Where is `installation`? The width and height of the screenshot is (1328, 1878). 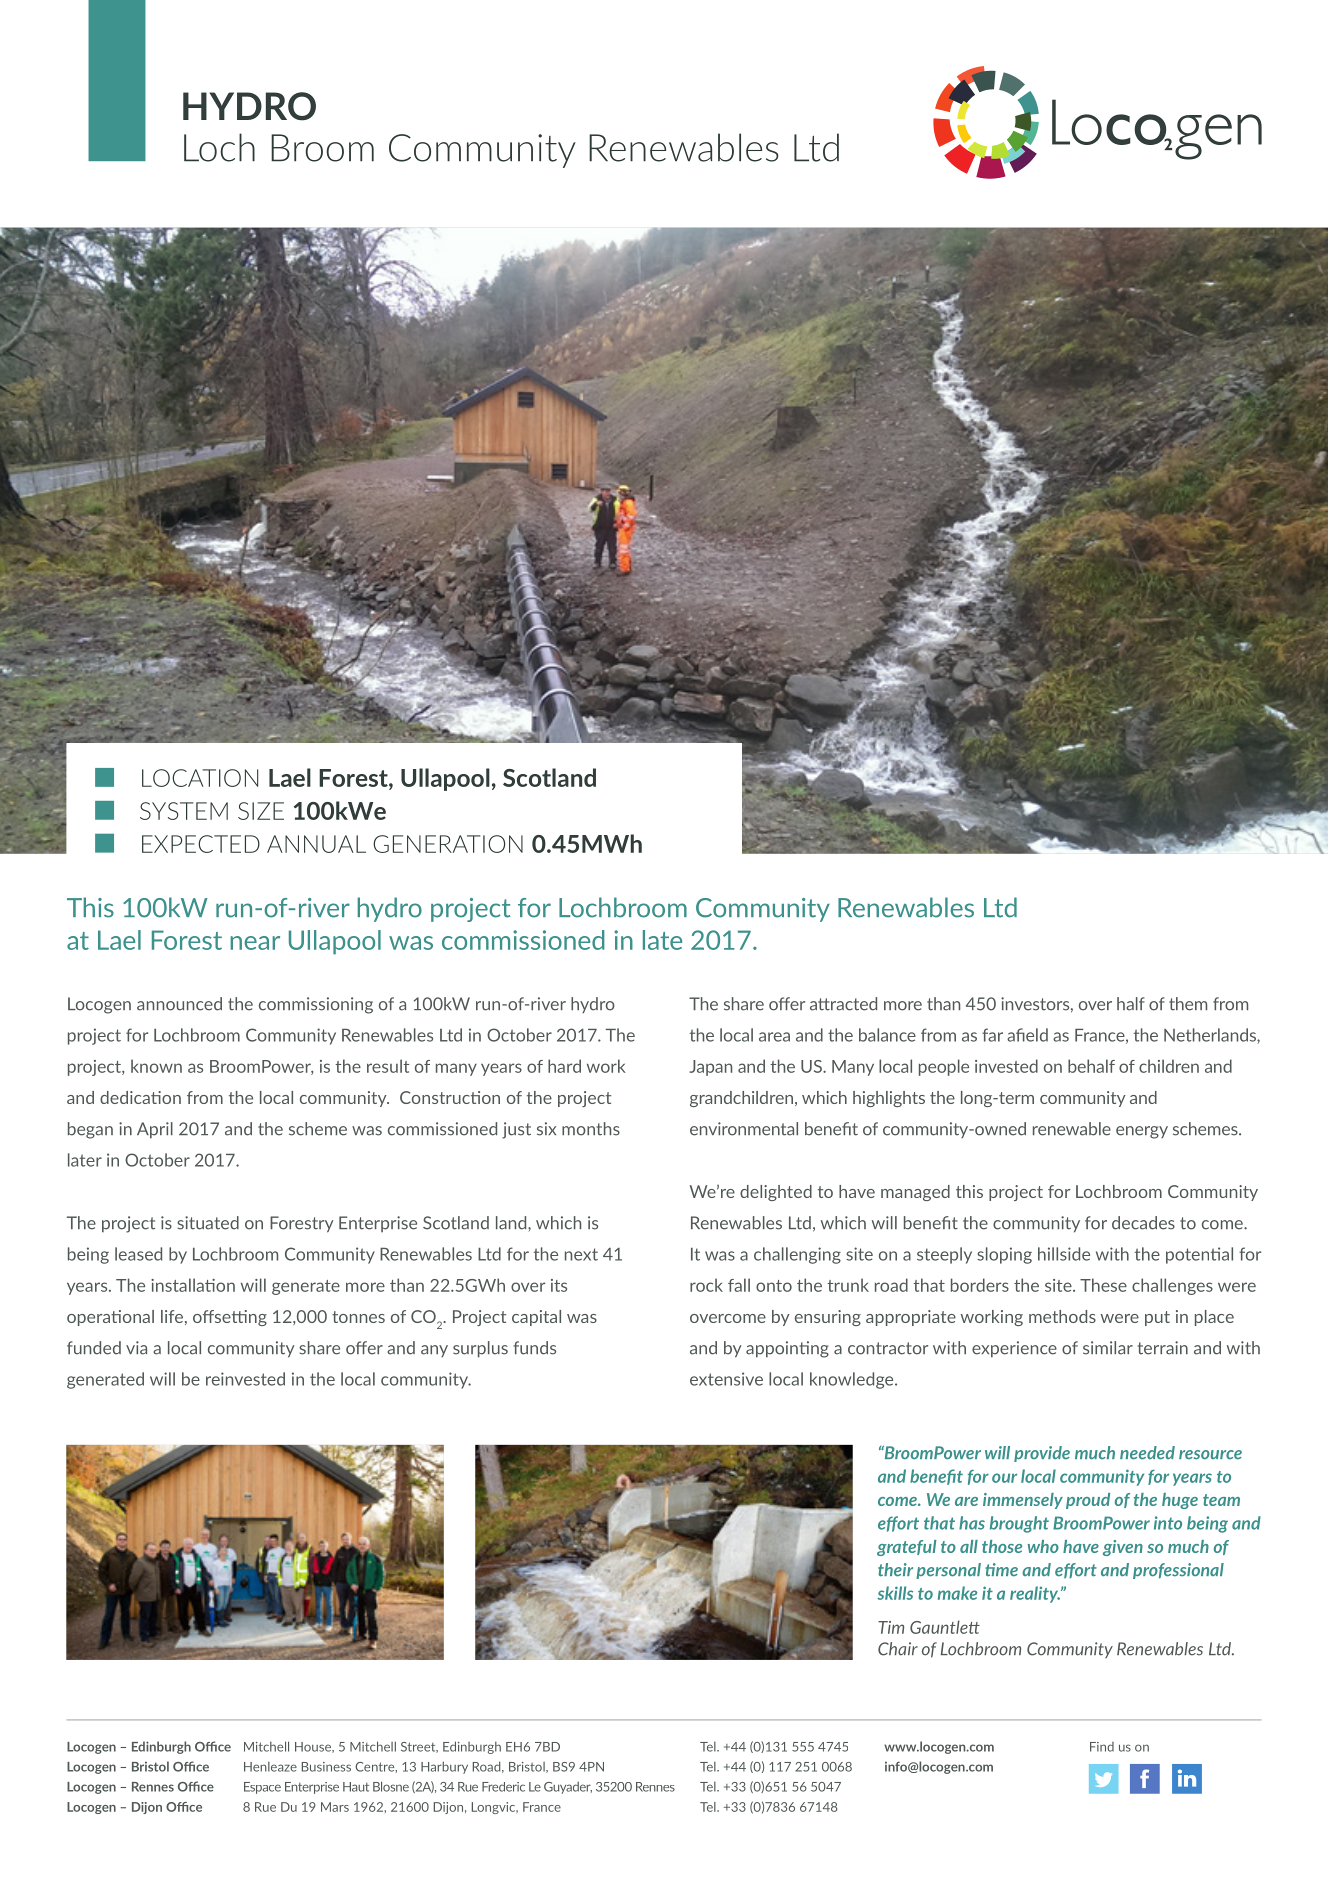
installation is located at coordinates (193, 1285).
